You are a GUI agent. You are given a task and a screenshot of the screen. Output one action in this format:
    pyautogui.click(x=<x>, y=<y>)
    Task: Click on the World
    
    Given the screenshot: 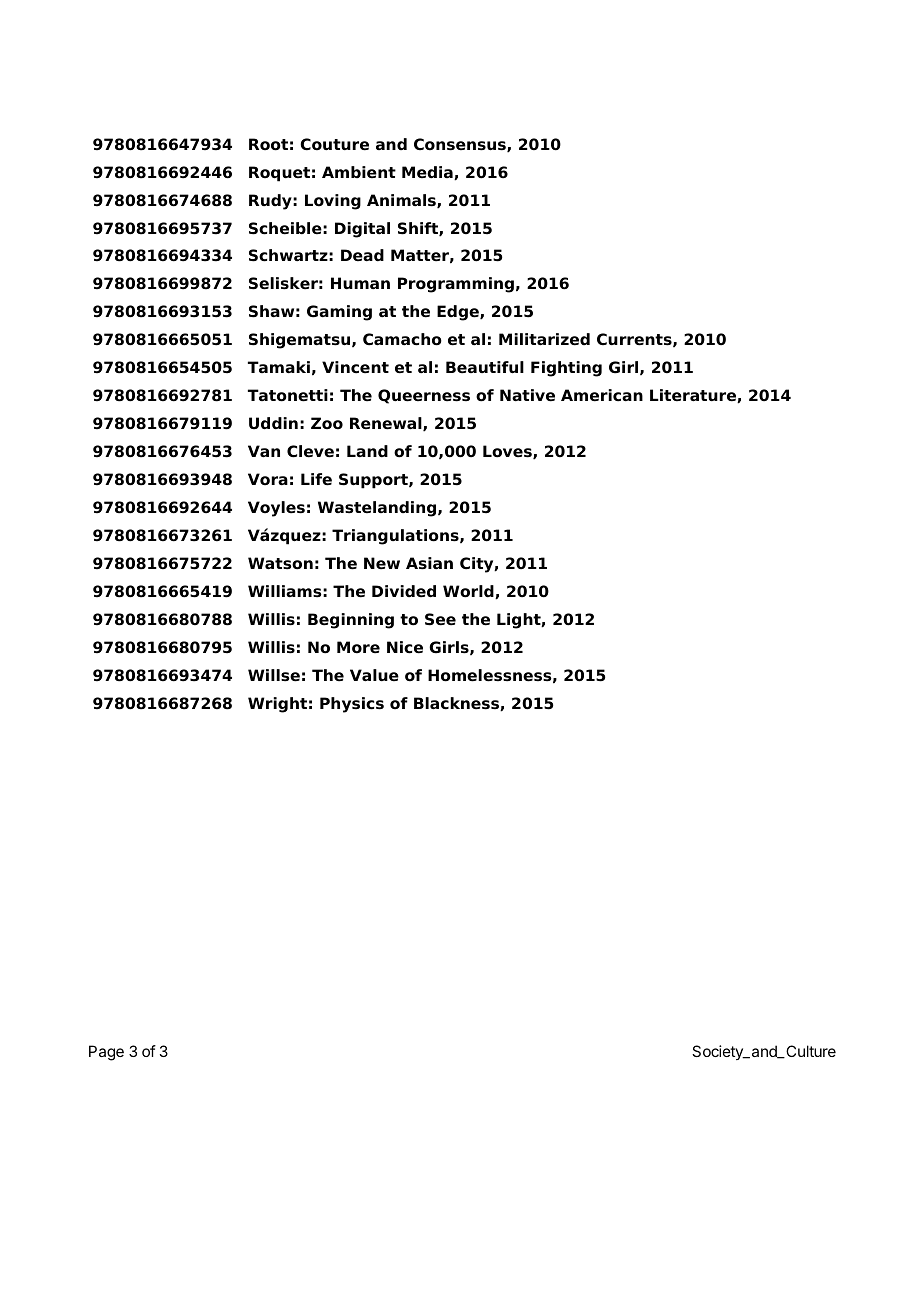 What is the action you would take?
    pyautogui.click(x=469, y=592)
